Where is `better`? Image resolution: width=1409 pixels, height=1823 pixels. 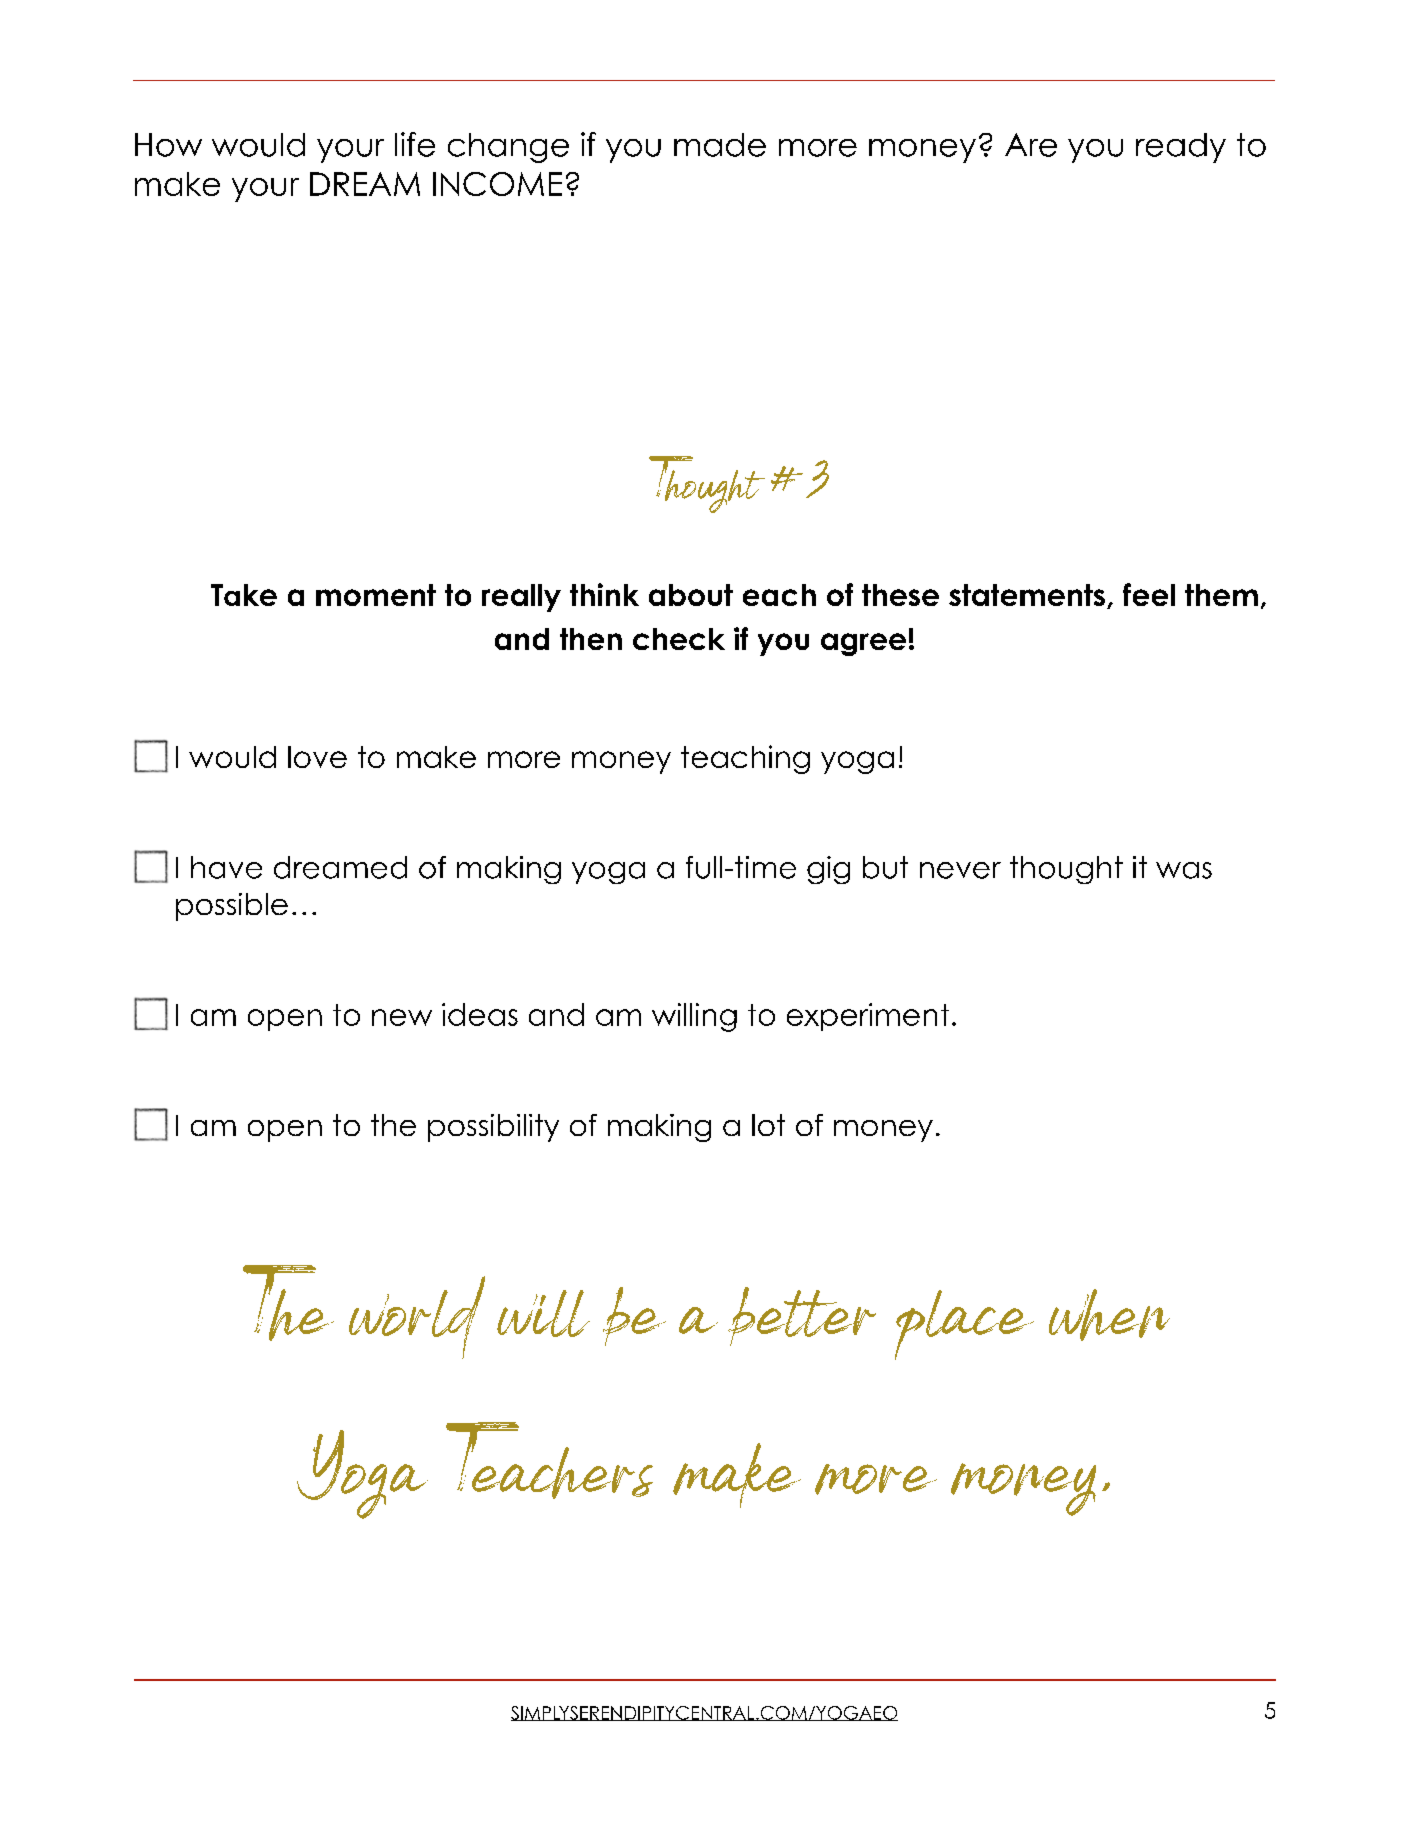 better is located at coordinates (802, 1316).
